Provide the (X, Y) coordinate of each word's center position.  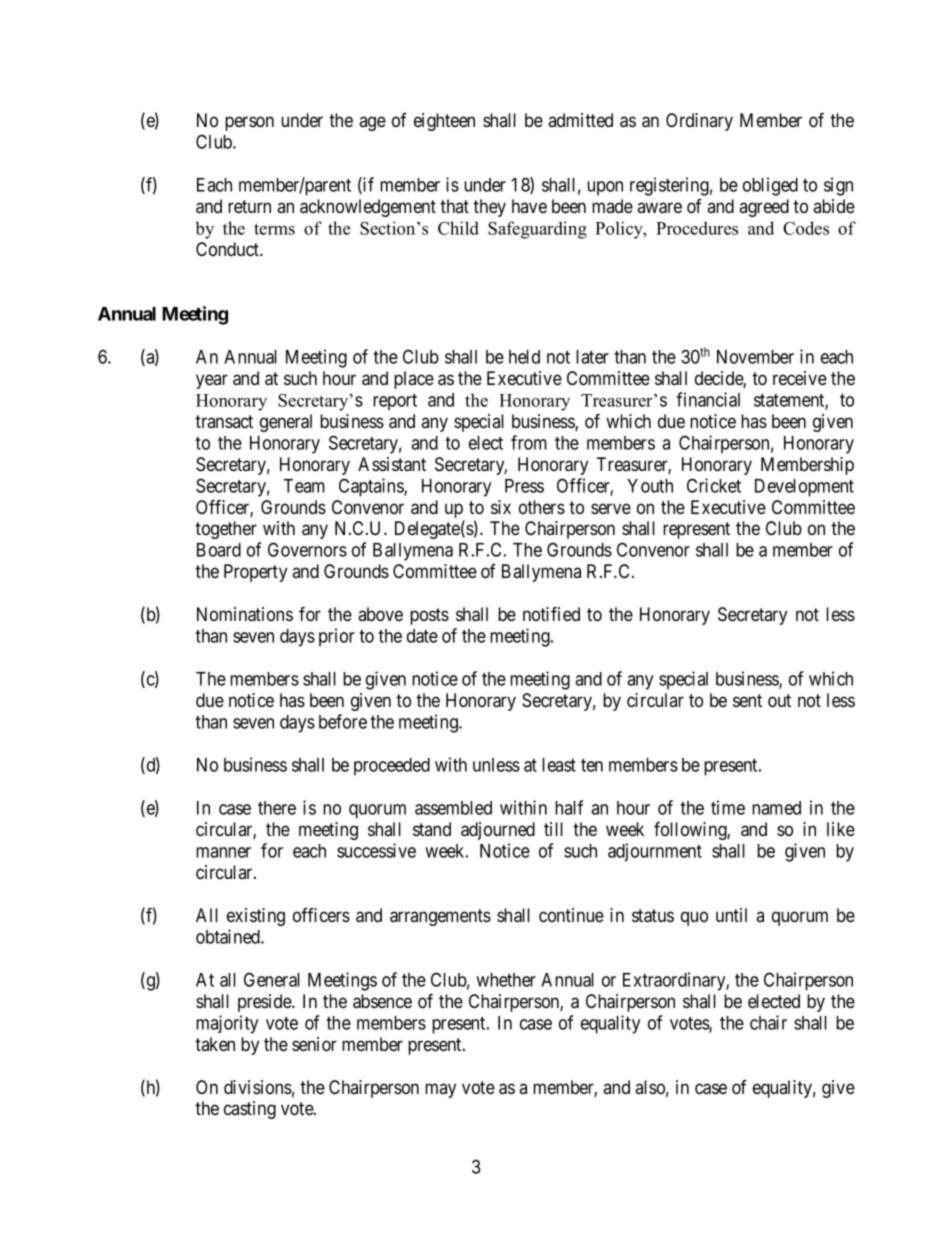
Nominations (245, 614)
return (249, 206)
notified (551, 613)
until (731, 915)
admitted (580, 120)
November (755, 357)
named (776, 808)
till (553, 829)
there (277, 808)
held (524, 357)
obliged (770, 186)
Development (804, 488)
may (440, 1090)
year (212, 381)
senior (314, 1044)
